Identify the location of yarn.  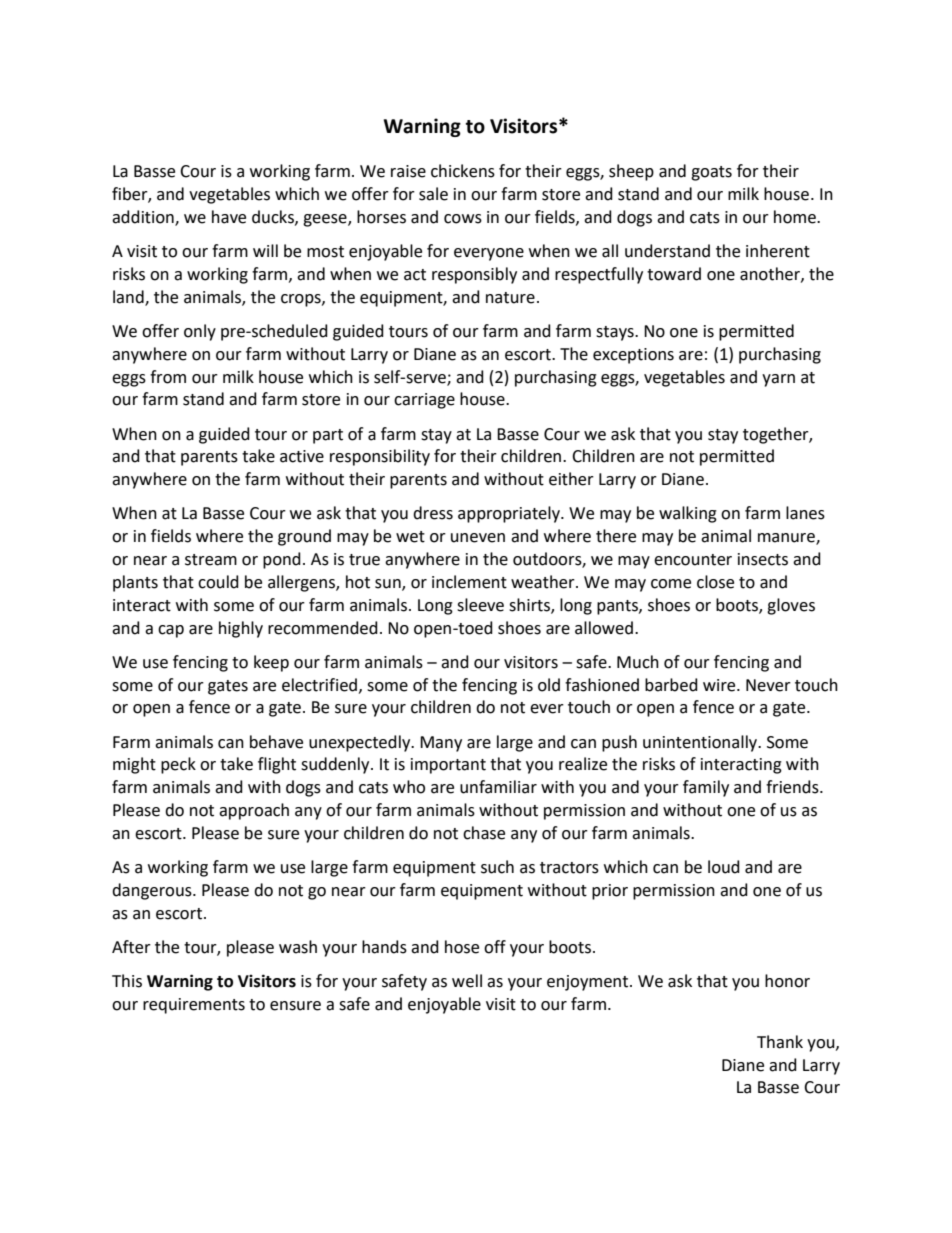
(778, 380).
